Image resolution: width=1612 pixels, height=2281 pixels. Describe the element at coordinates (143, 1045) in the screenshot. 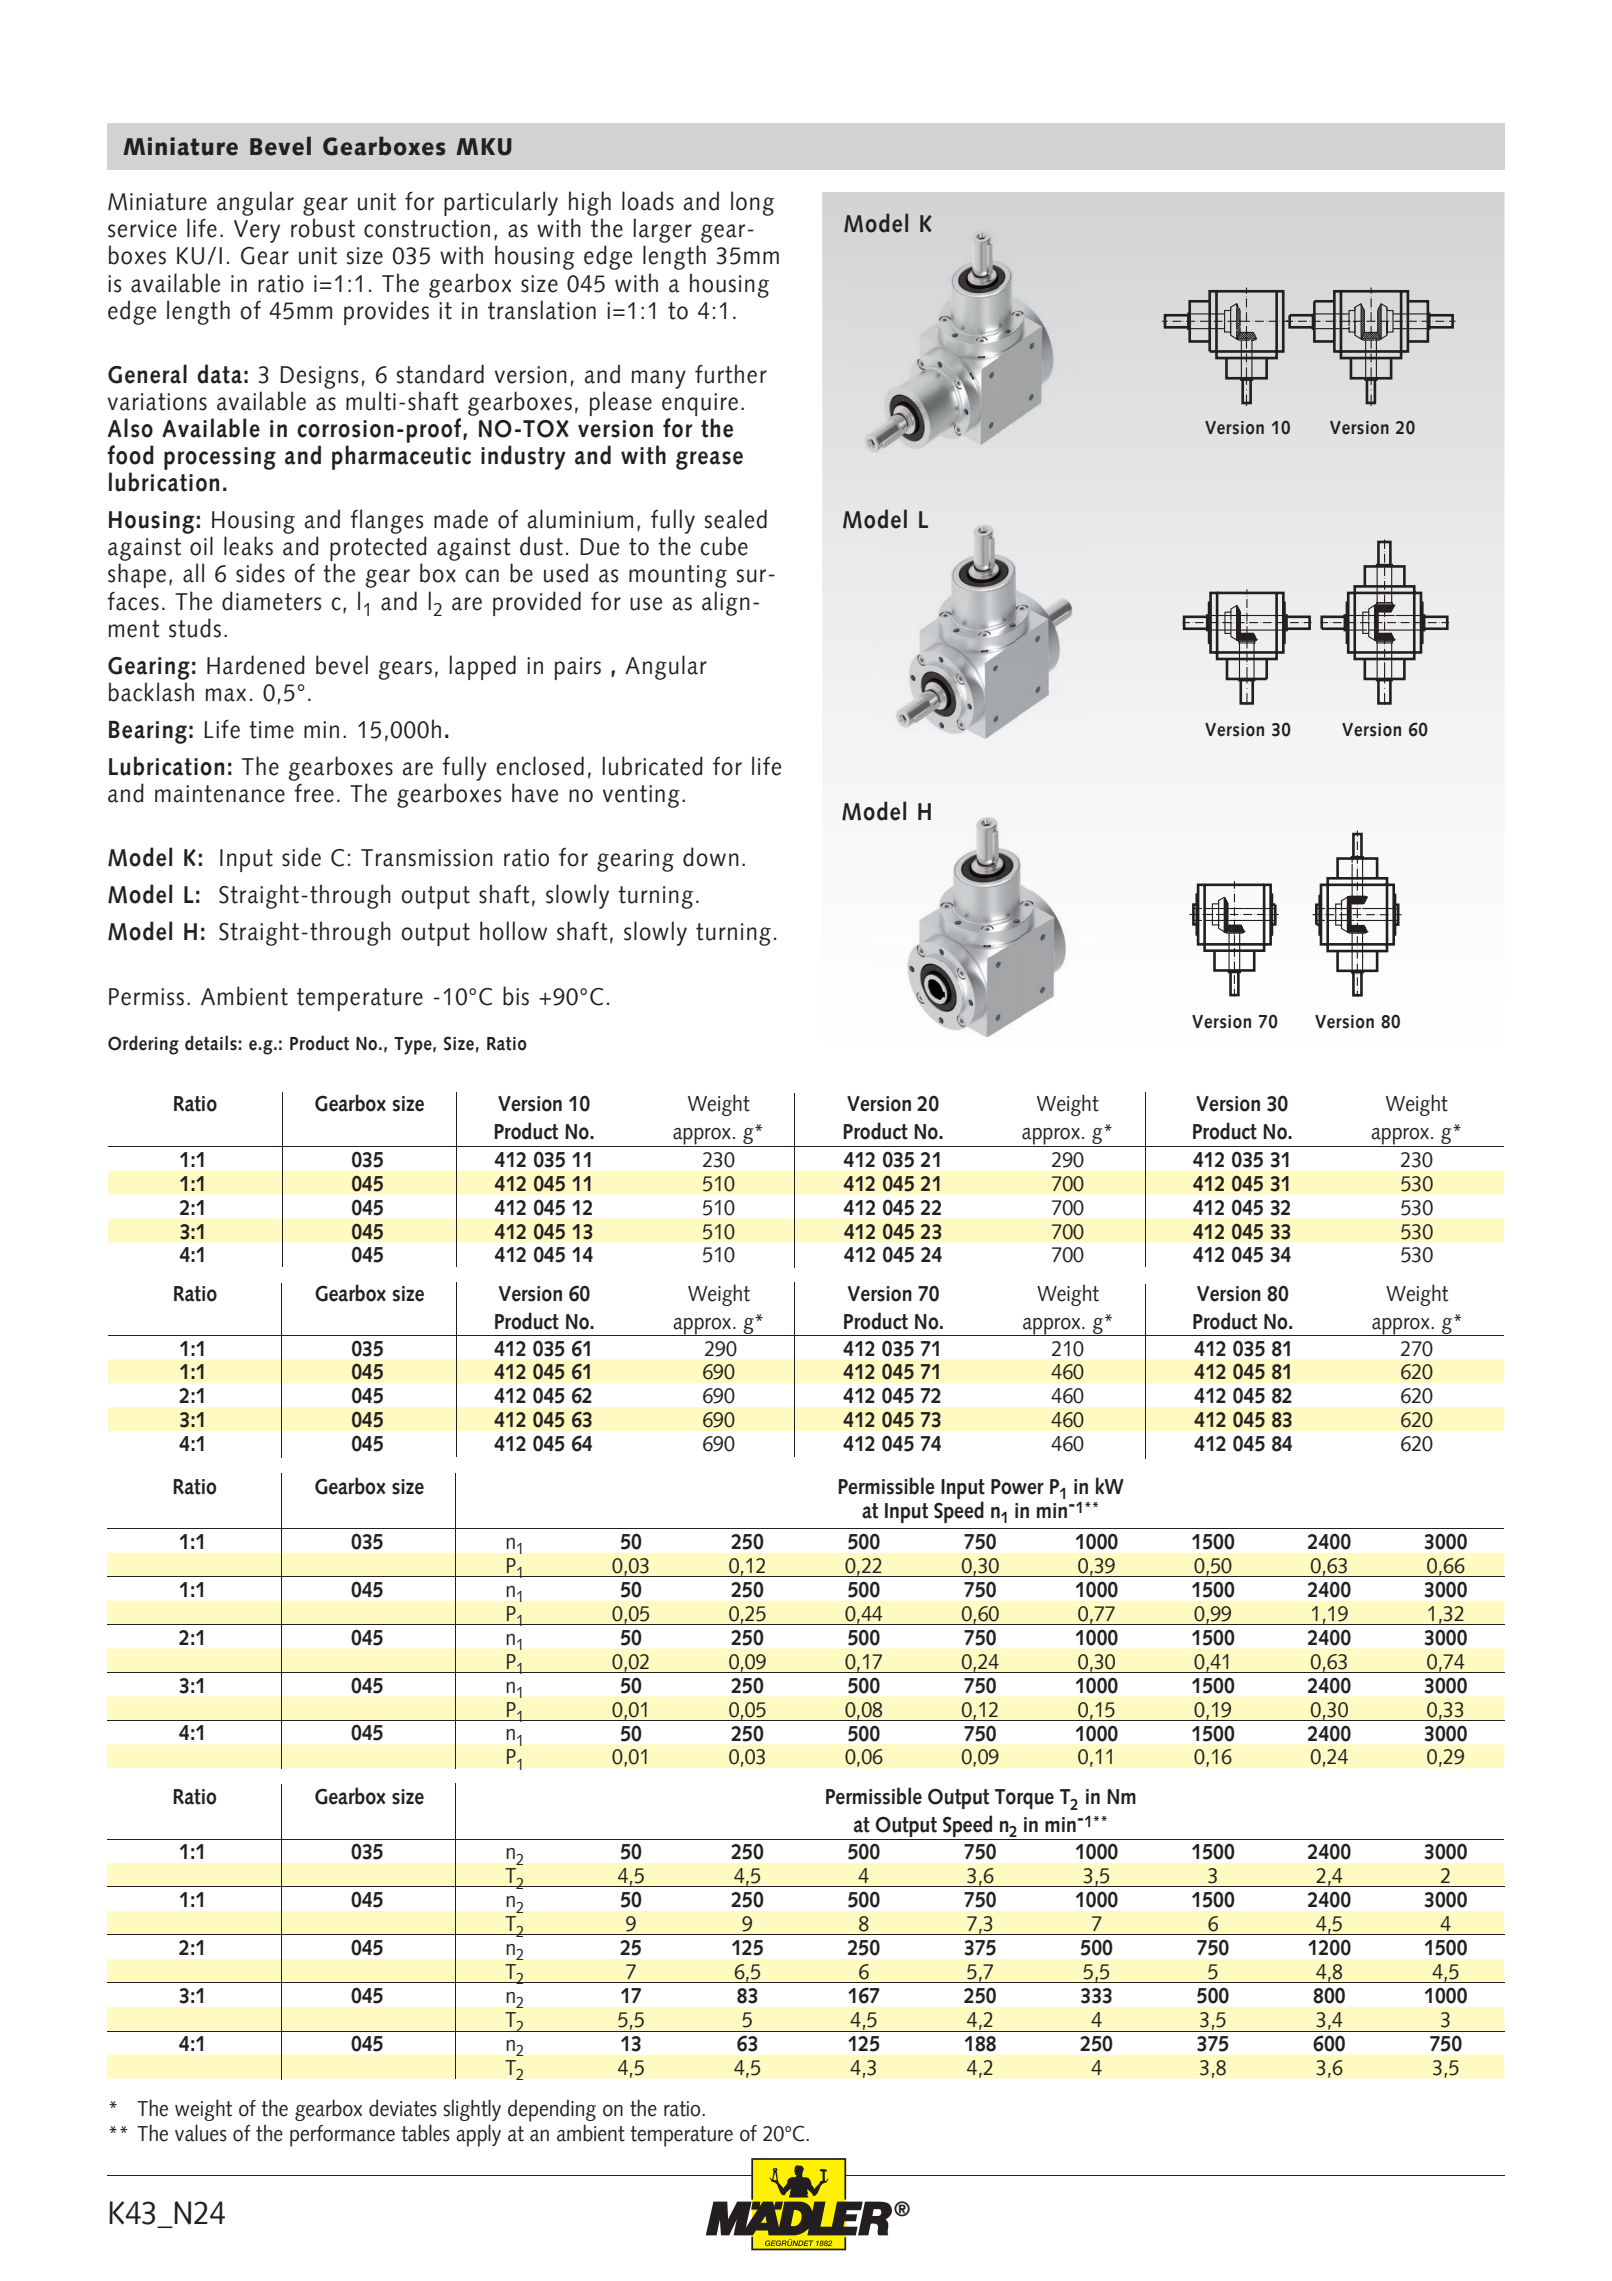

I see `Ordering` at that location.
